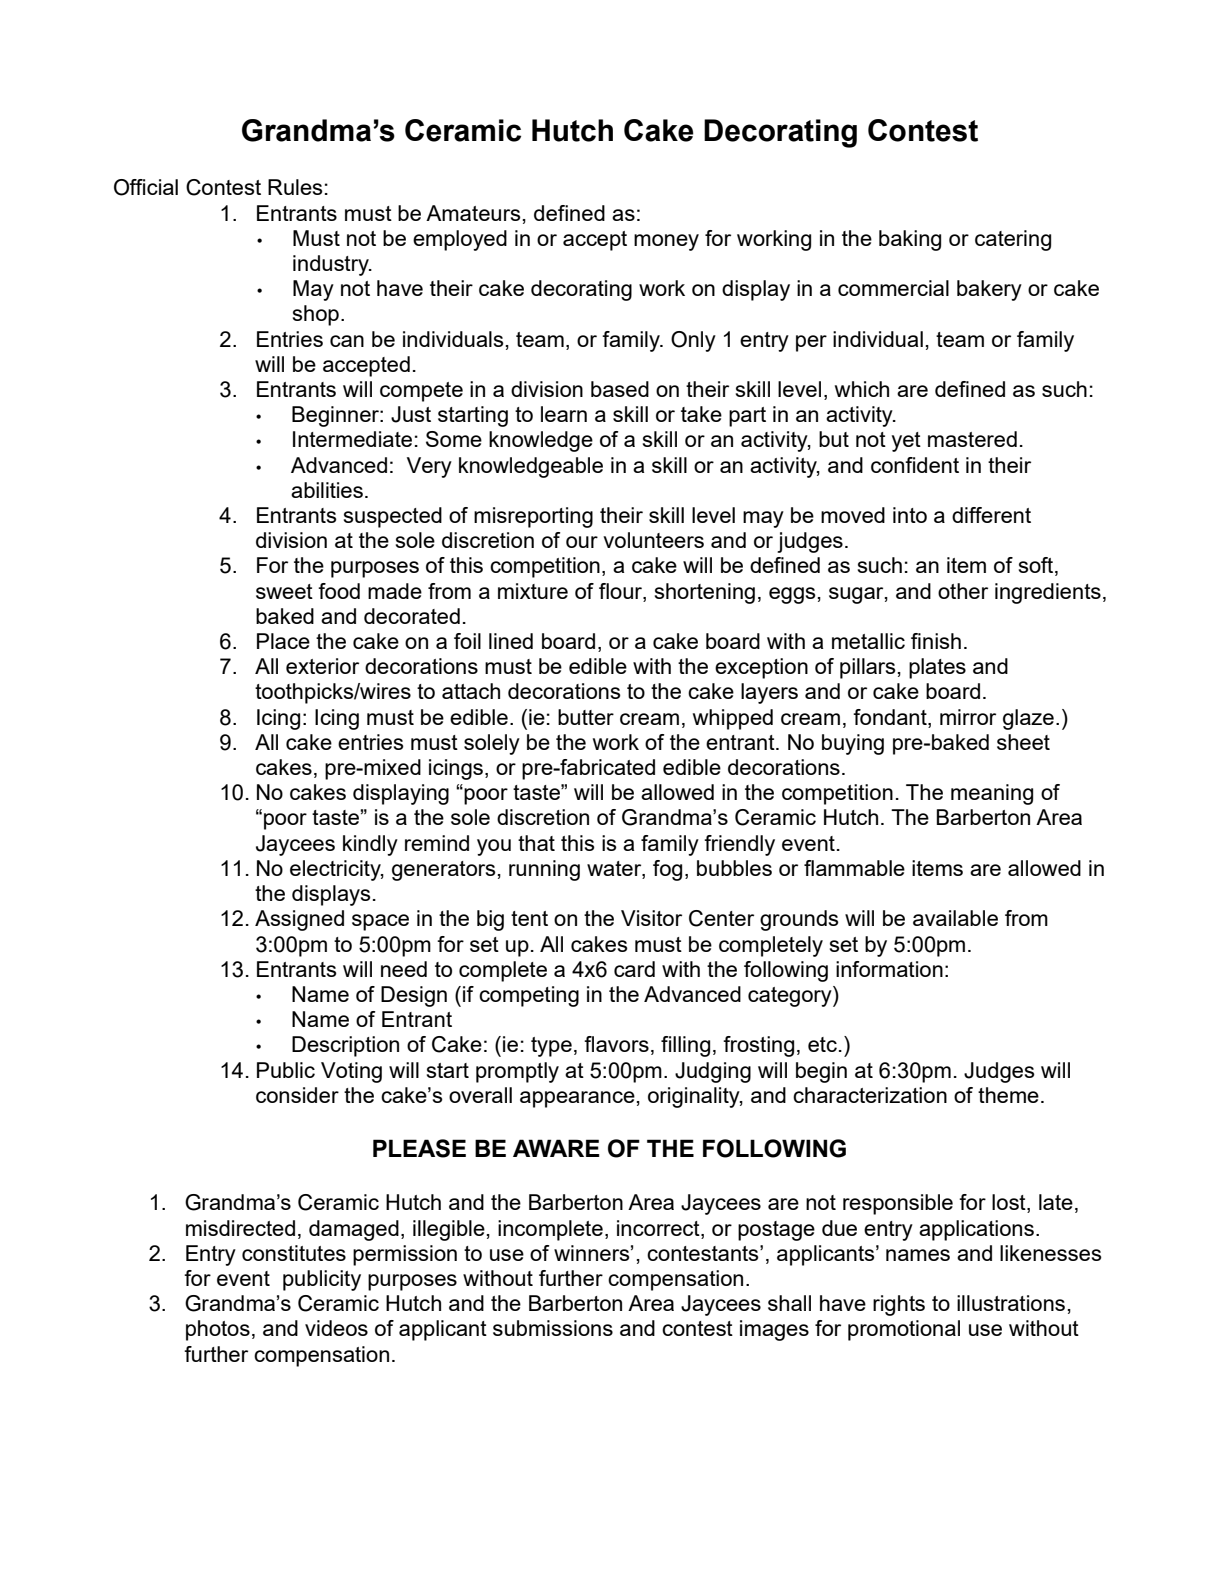 The height and width of the image is (1578, 1219). Describe the element at coordinates (666, 242) in the image. I see `money` at that location.
